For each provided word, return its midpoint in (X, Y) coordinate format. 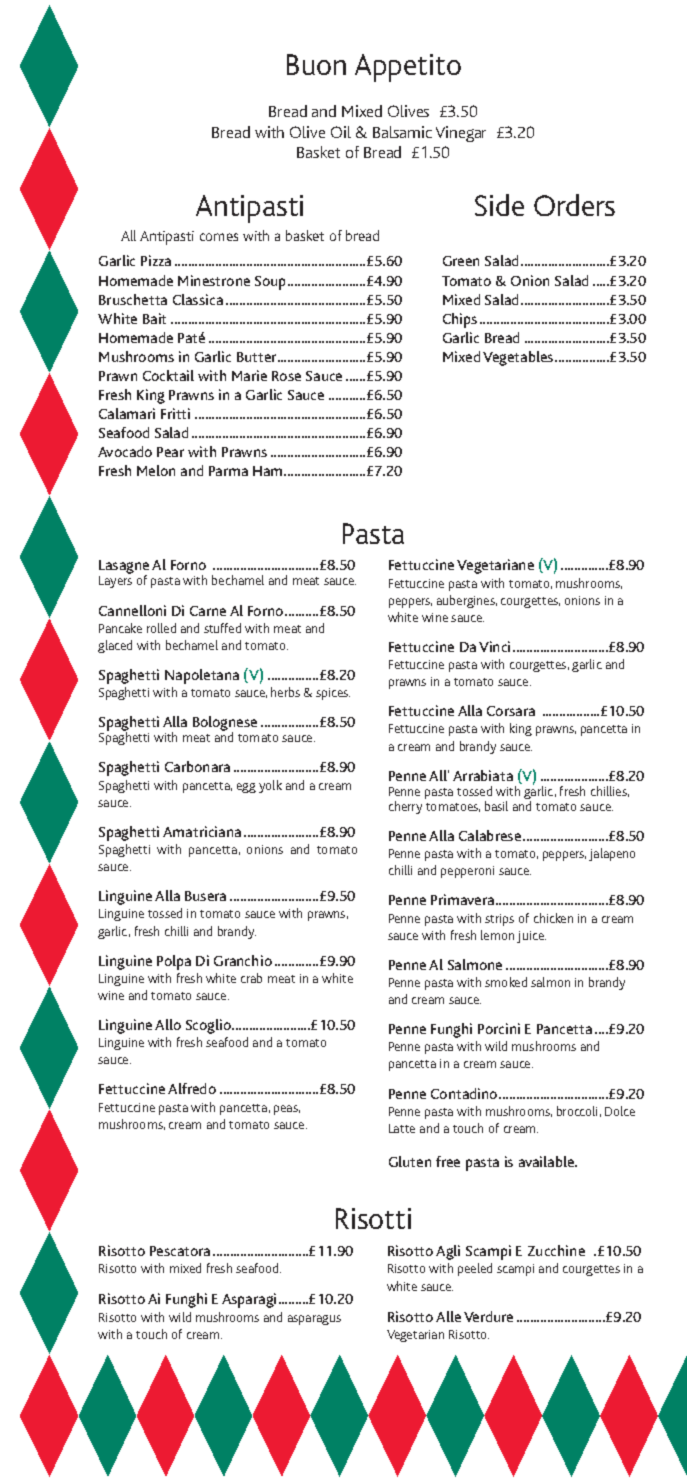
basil (496, 806)
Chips (460, 320)
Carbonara (197, 766)
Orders (574, 205)
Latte (402, 1128)
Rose (286, 376)
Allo (168, 1024)
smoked (506, 982)
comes (219, 237)
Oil (341, 132)
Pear (170, 452)
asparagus (314, 1320)
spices (333, 694)
